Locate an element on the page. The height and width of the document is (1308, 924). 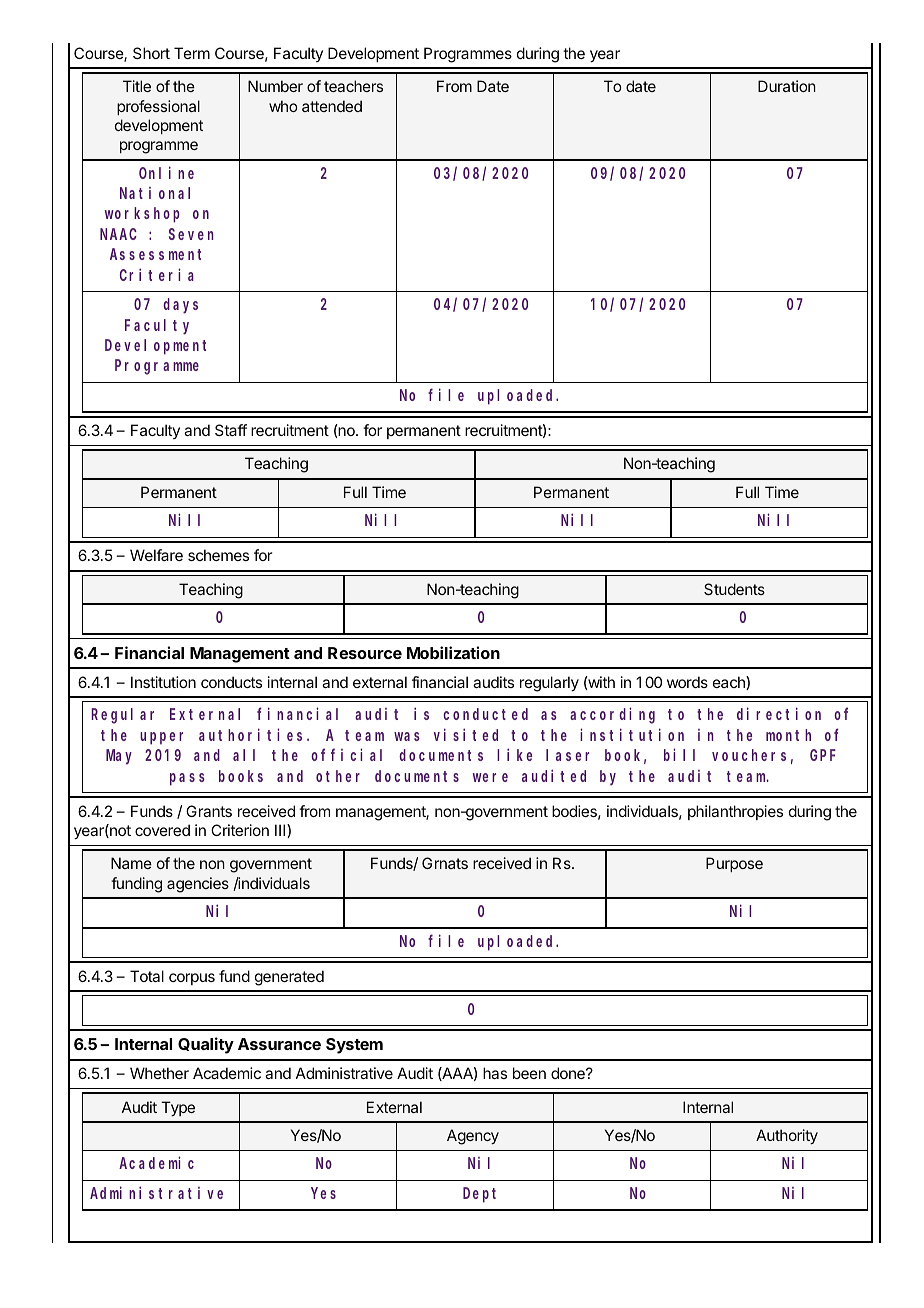
Students is located at coordinates (734, 589).
